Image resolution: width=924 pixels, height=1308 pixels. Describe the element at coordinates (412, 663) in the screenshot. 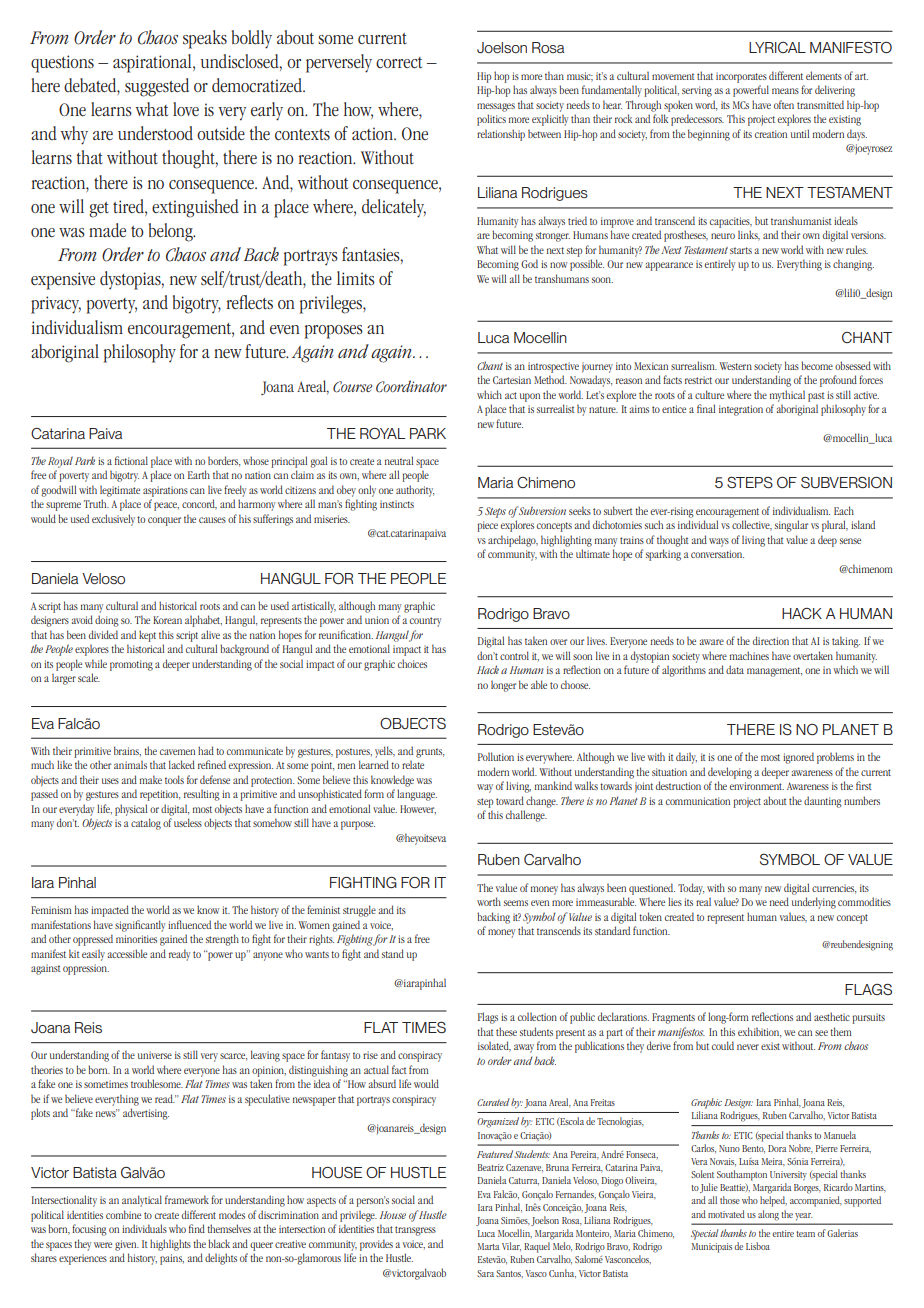

I see `choices` at that location.
